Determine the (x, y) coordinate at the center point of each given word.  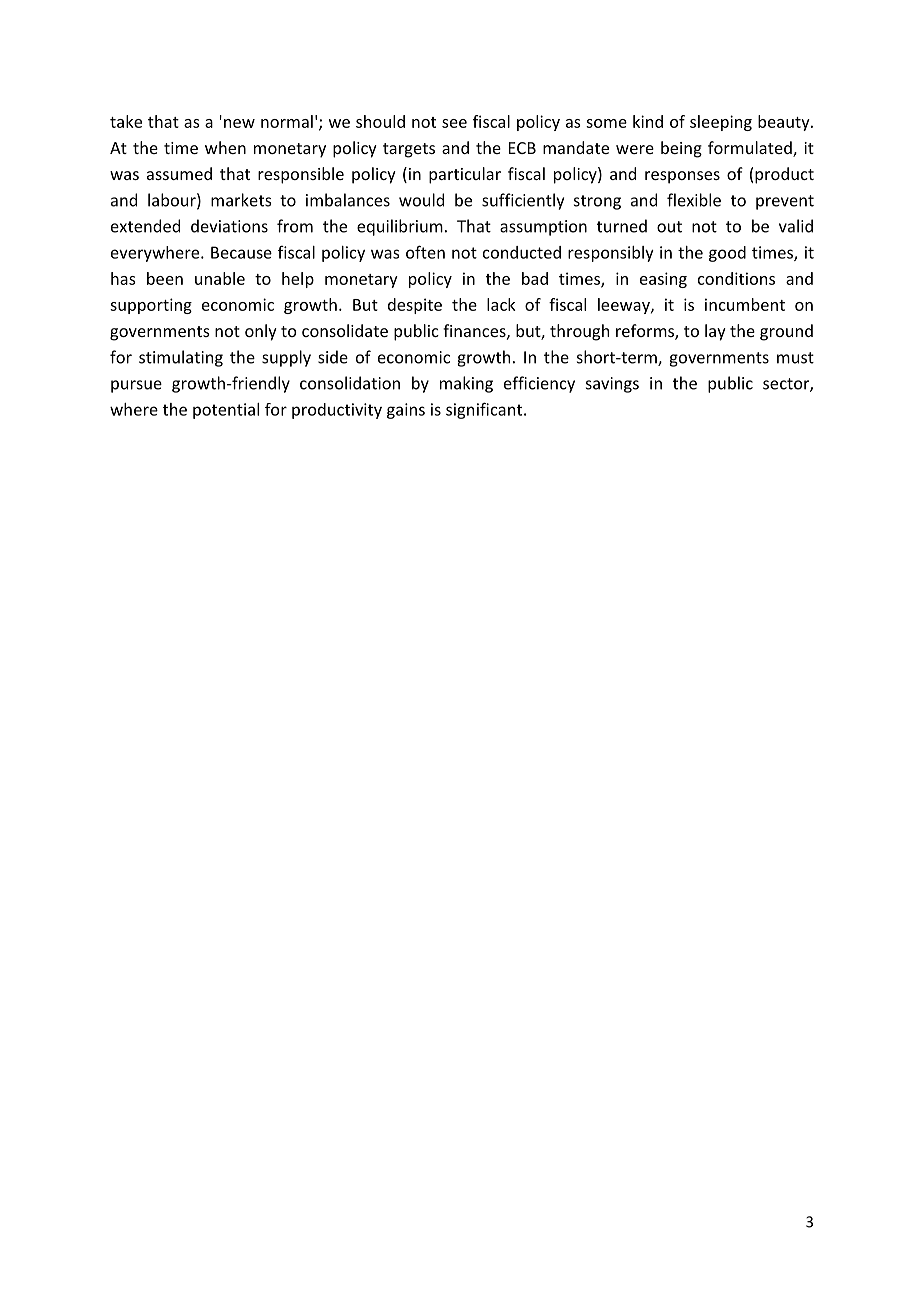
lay (715, 332)
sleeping (721, 123)
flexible (694, 200)
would (421, 200)
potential (226, 411)
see (454, 123)
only (261, 332)
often (425, 252)
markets (241, 200)
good (727, 254)
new (239, 123)
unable (220, 278)
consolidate (345, 330)
